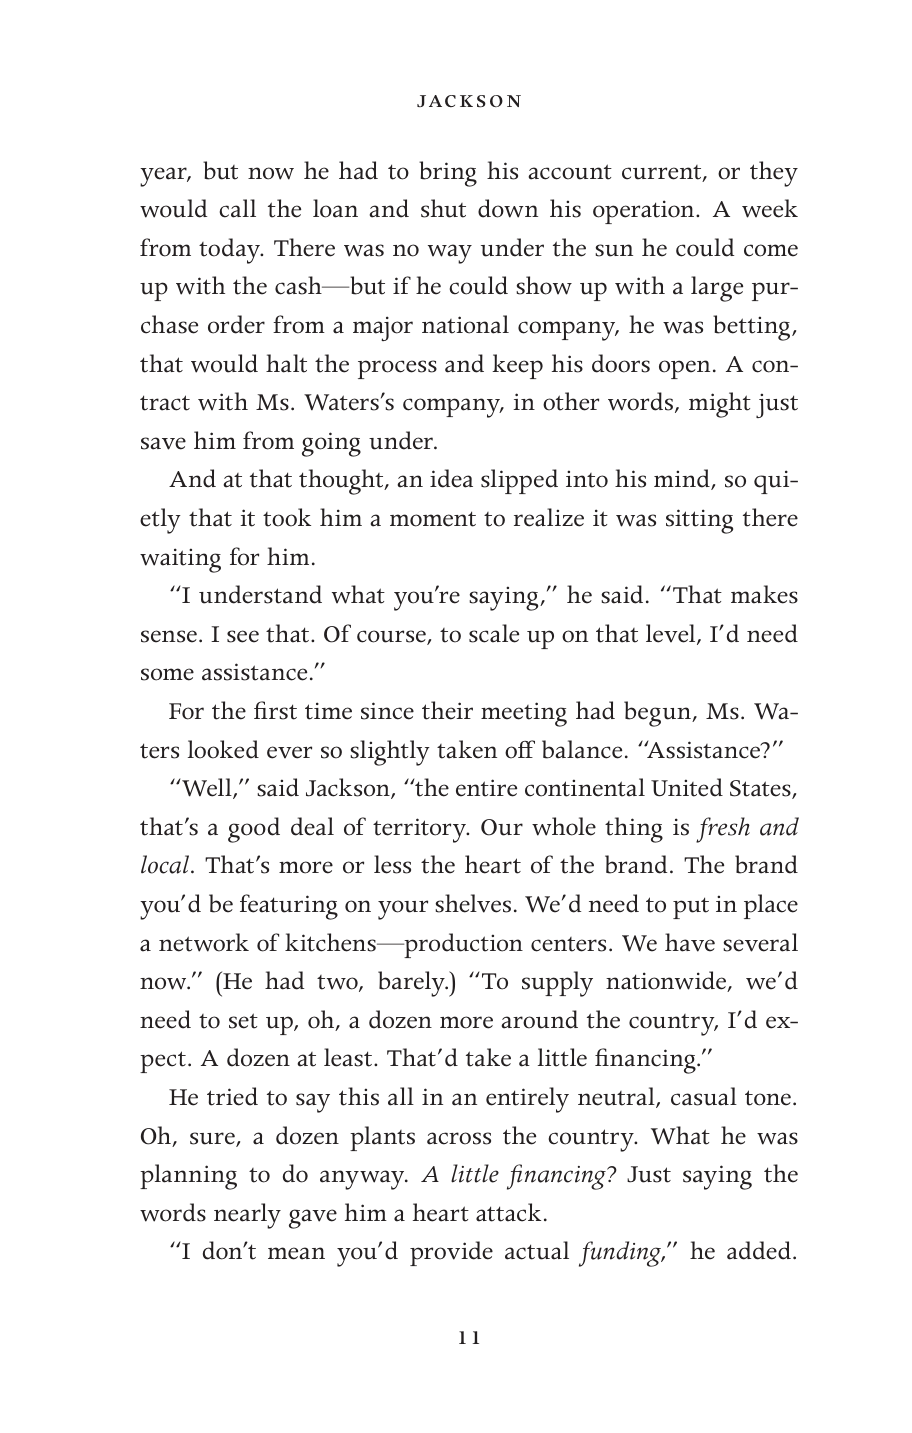 This page has width=912, height=1433. What do you see at coordinates (720, 405) in the page?
I see `might` at bounding box center [720, 405].
